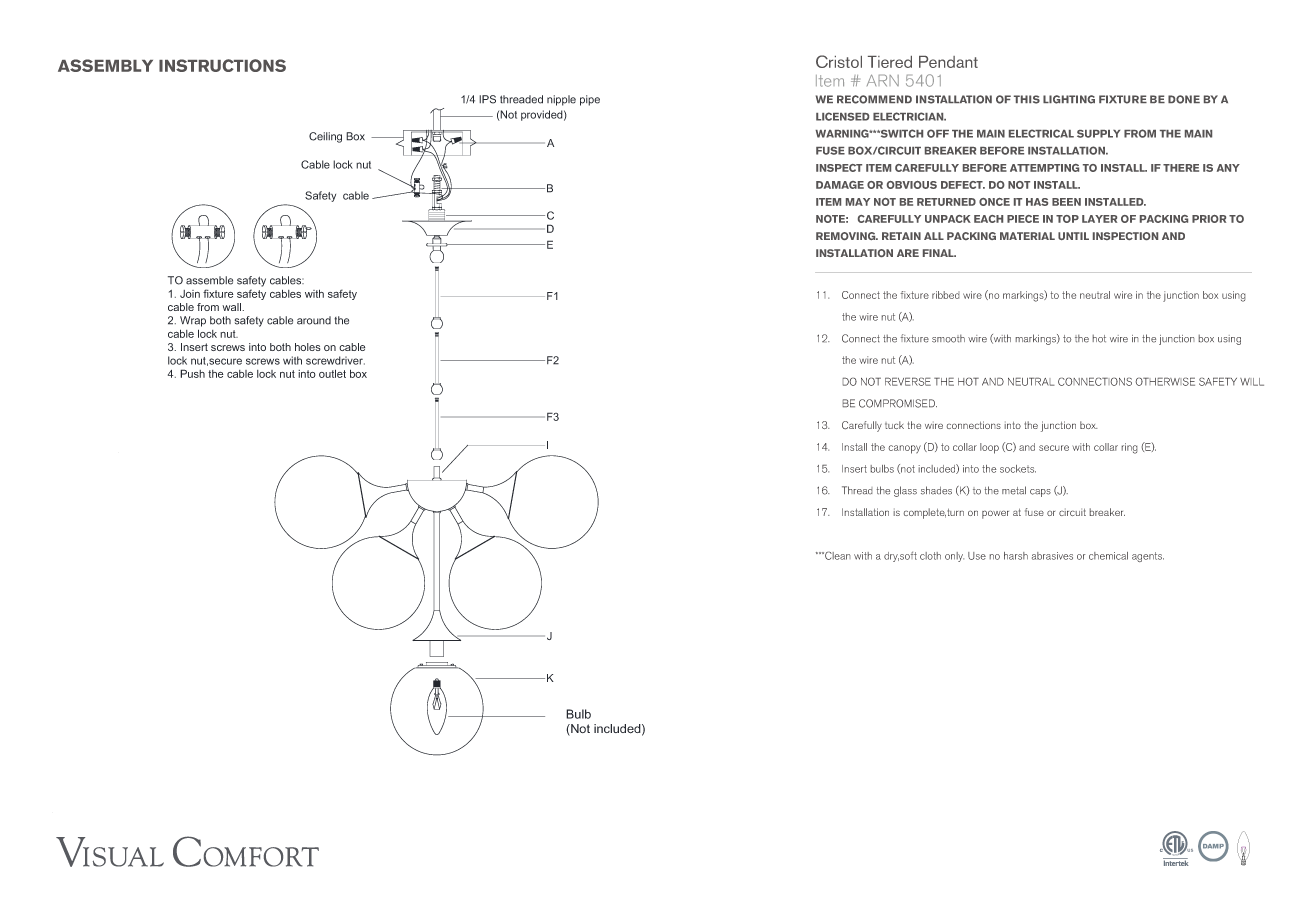 This document has width=1308, height=924. What do you see at coordinates (590, 100) in the document?
I see `pipe` at bounding box center [590, 100].
